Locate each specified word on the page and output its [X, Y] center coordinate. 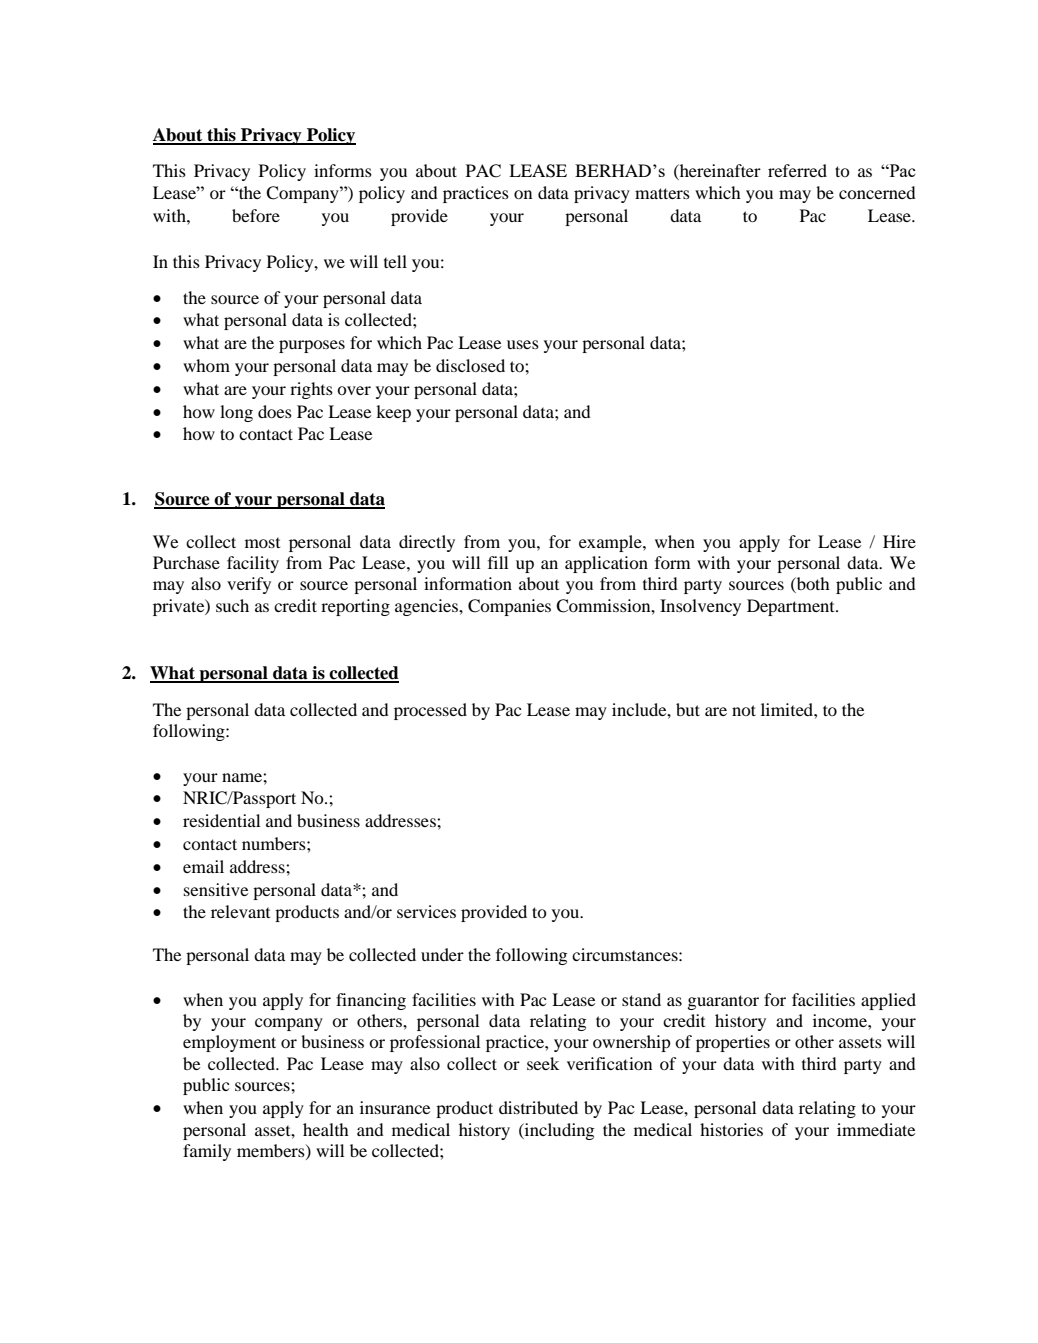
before [256, 215]
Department [792, 607]
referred [797, 170]
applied [888, 1001]
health [326, 1129]
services [426, 911]
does [275, 411]
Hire [899, 541]
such [232, 605]
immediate [876, 1129]
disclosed [470, 365]
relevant [240, 911]
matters [662, 193]
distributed [538, 1107]
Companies [509, 607]
